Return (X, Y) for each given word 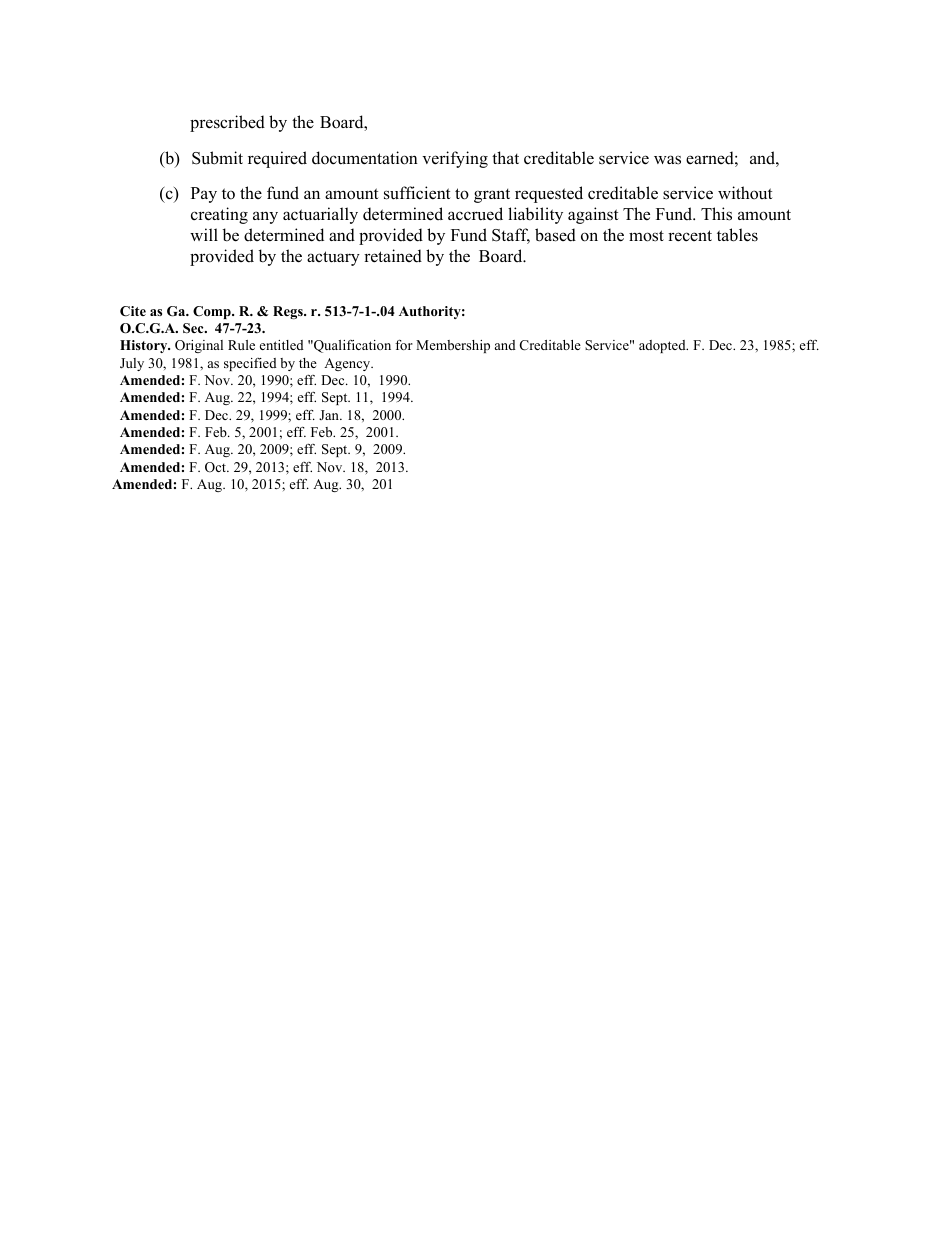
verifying (455, 159)
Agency (348, 364)
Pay (204, 195)
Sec (194, 328)
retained (393, 256)
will (204, 234)
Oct (217, 467)
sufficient (417, 193)
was (667, 160)
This (716, 214)
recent (690, 236)
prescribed (227, 123)
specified (250, 364)
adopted (663, 346)
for (404, 344)
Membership (453, 346)
